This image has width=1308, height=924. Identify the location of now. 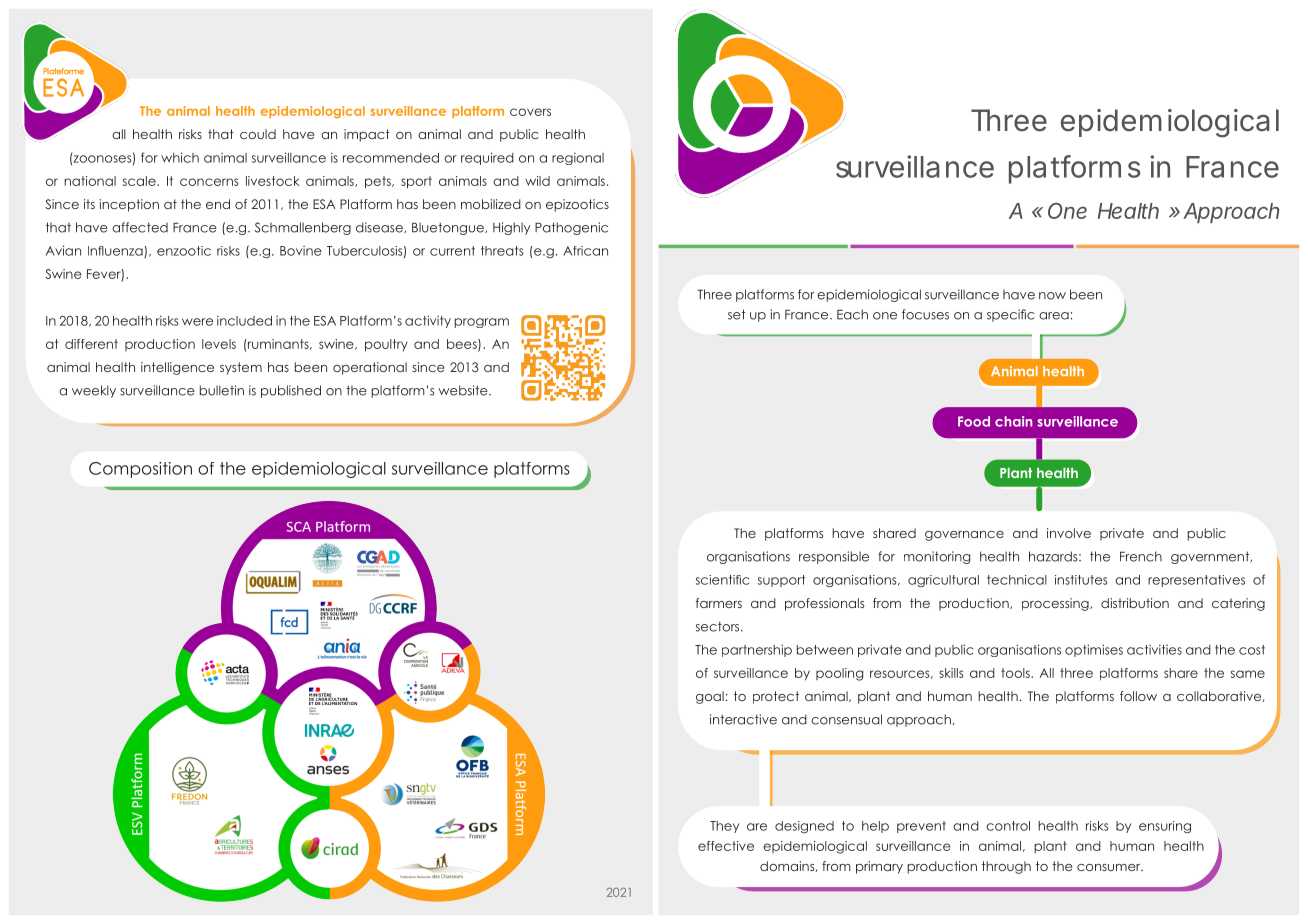
(1052, 296).
